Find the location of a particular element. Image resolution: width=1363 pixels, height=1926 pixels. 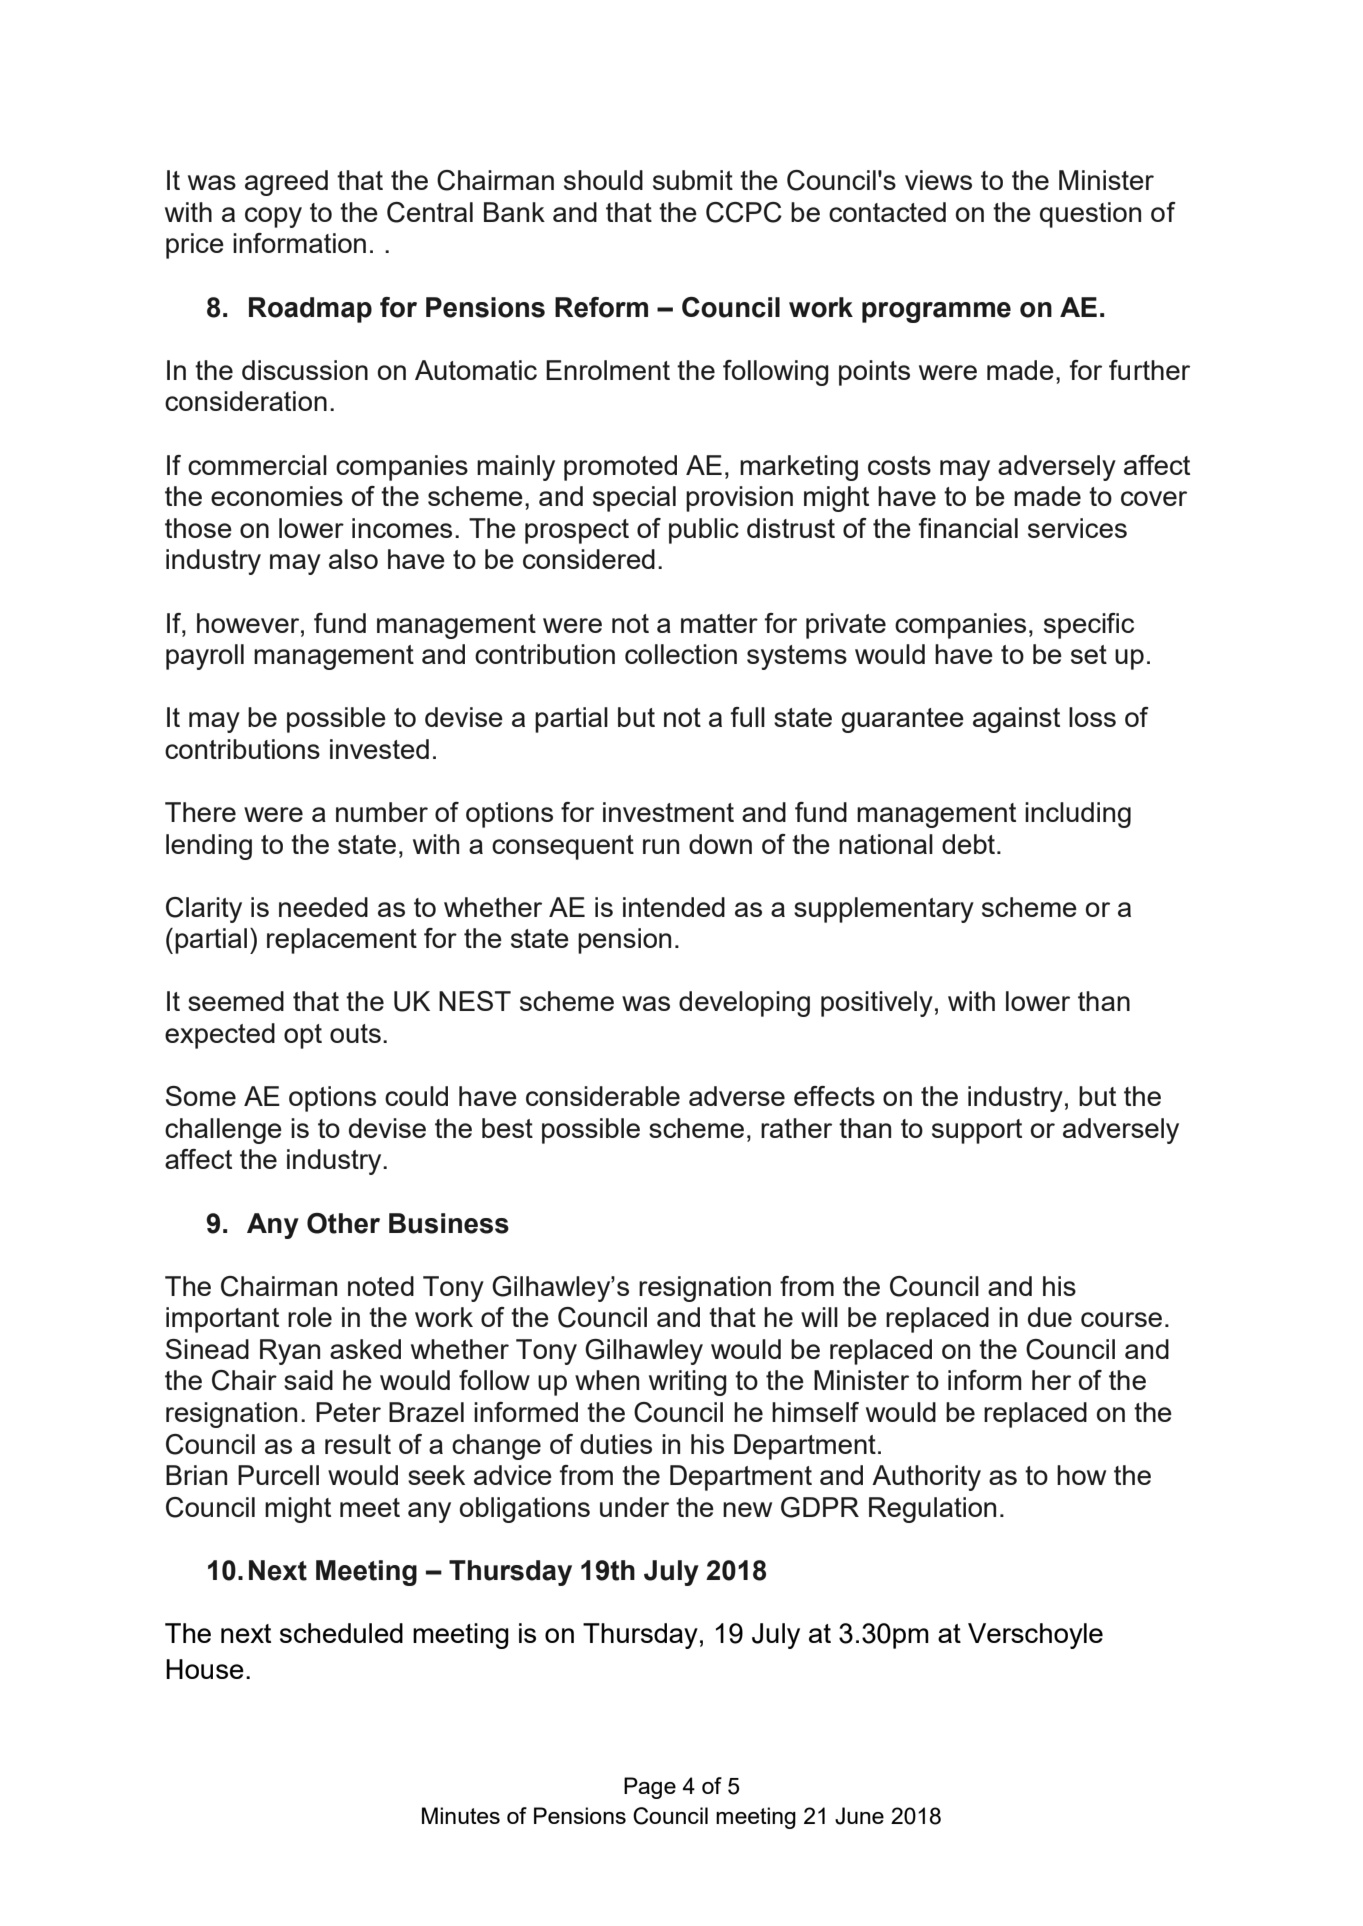

submit is located at coordinates (693, 180).
